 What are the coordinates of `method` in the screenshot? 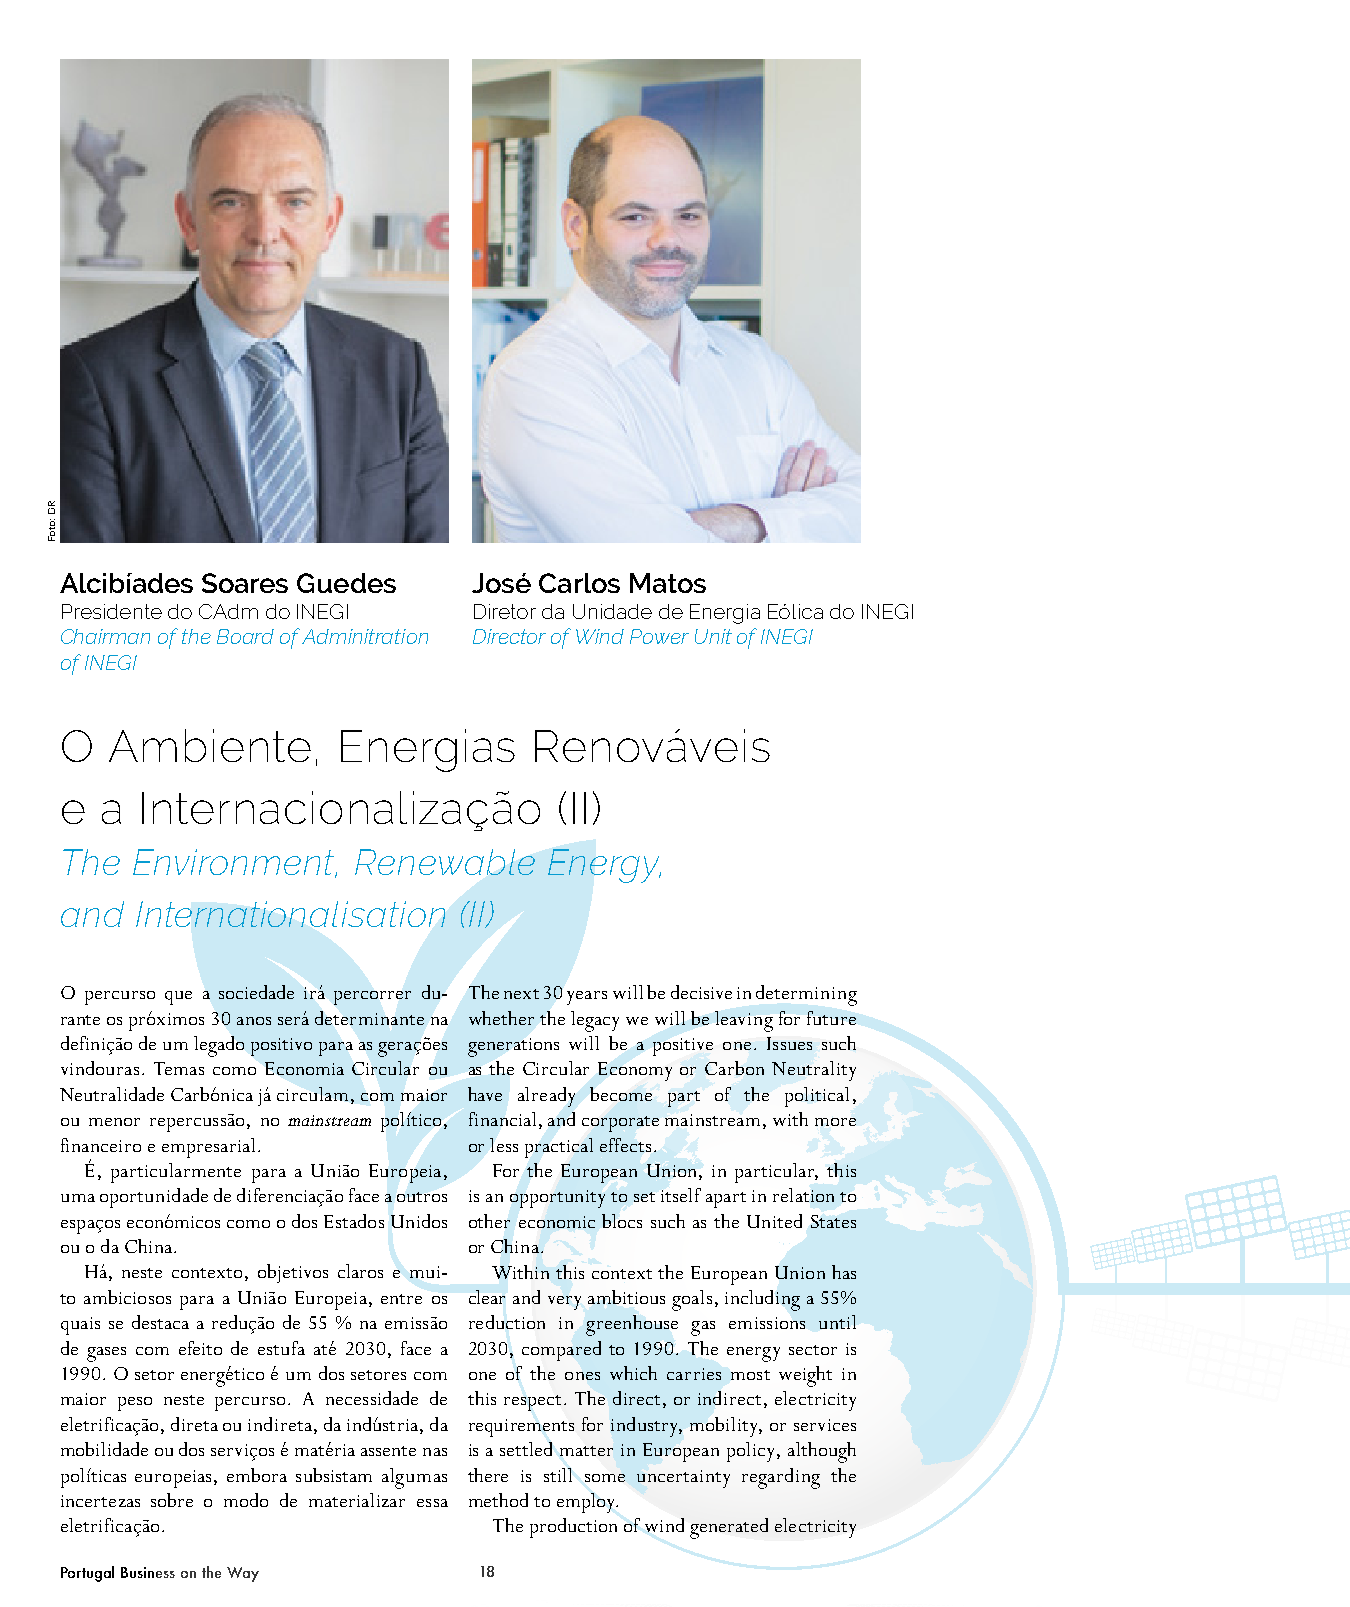 It's located at (498, 1500).
